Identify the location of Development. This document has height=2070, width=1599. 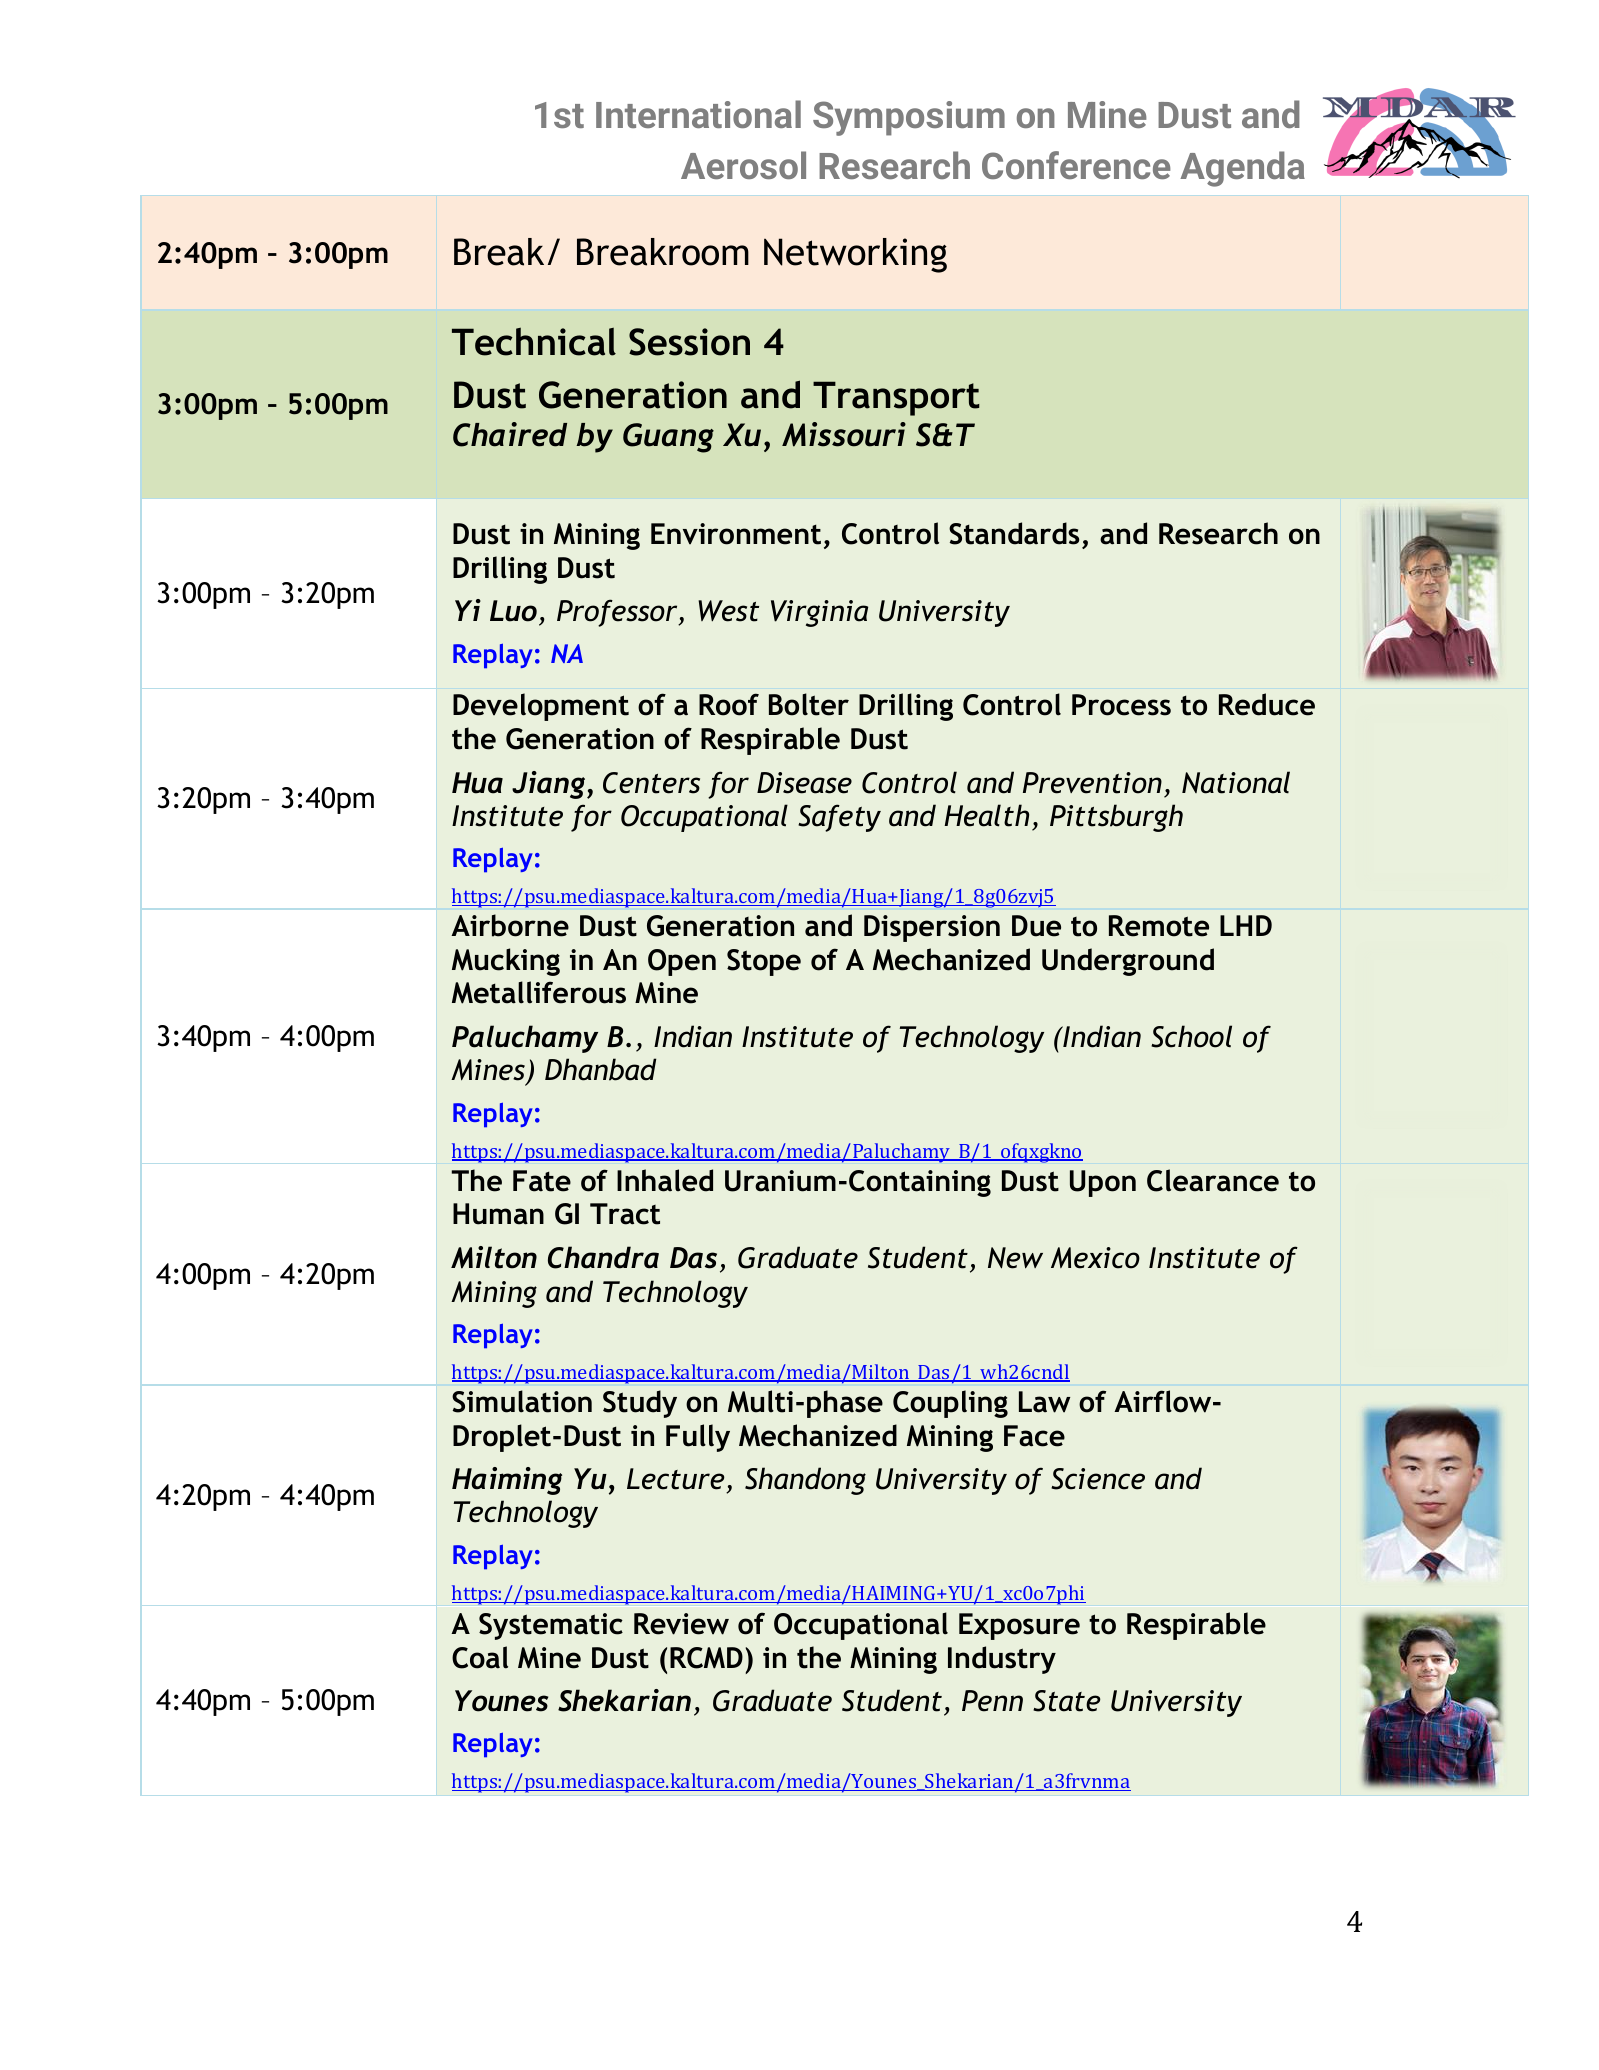
(541, 707).
